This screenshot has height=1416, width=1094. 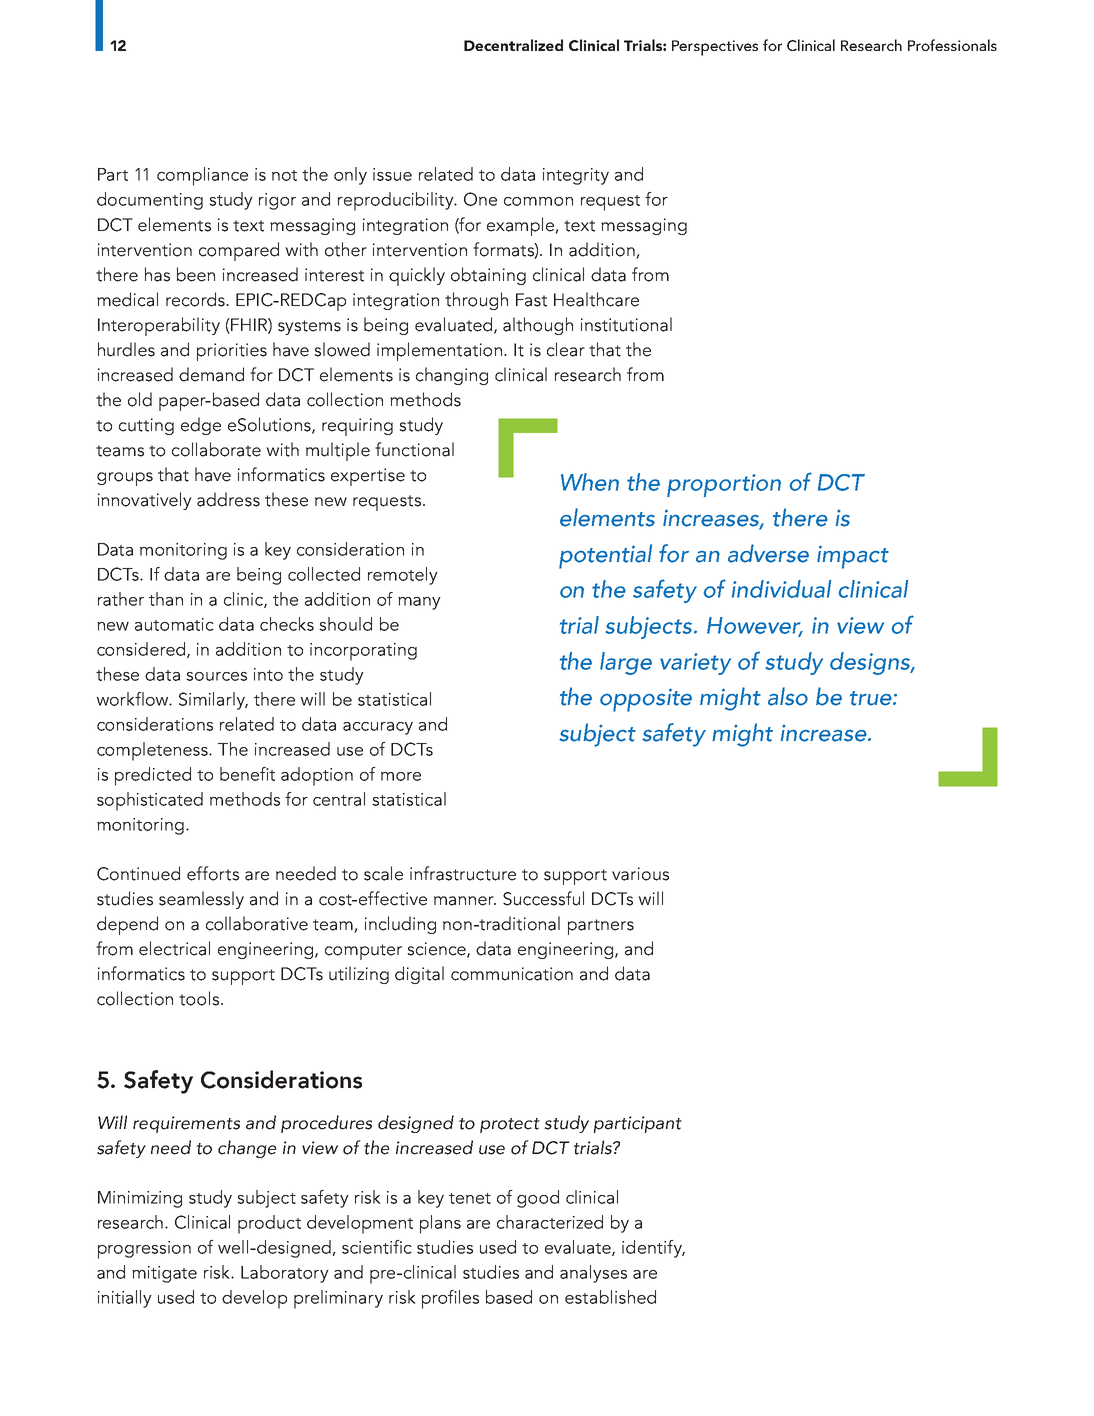 I want to click on sources, so click(x=216, y=676).
